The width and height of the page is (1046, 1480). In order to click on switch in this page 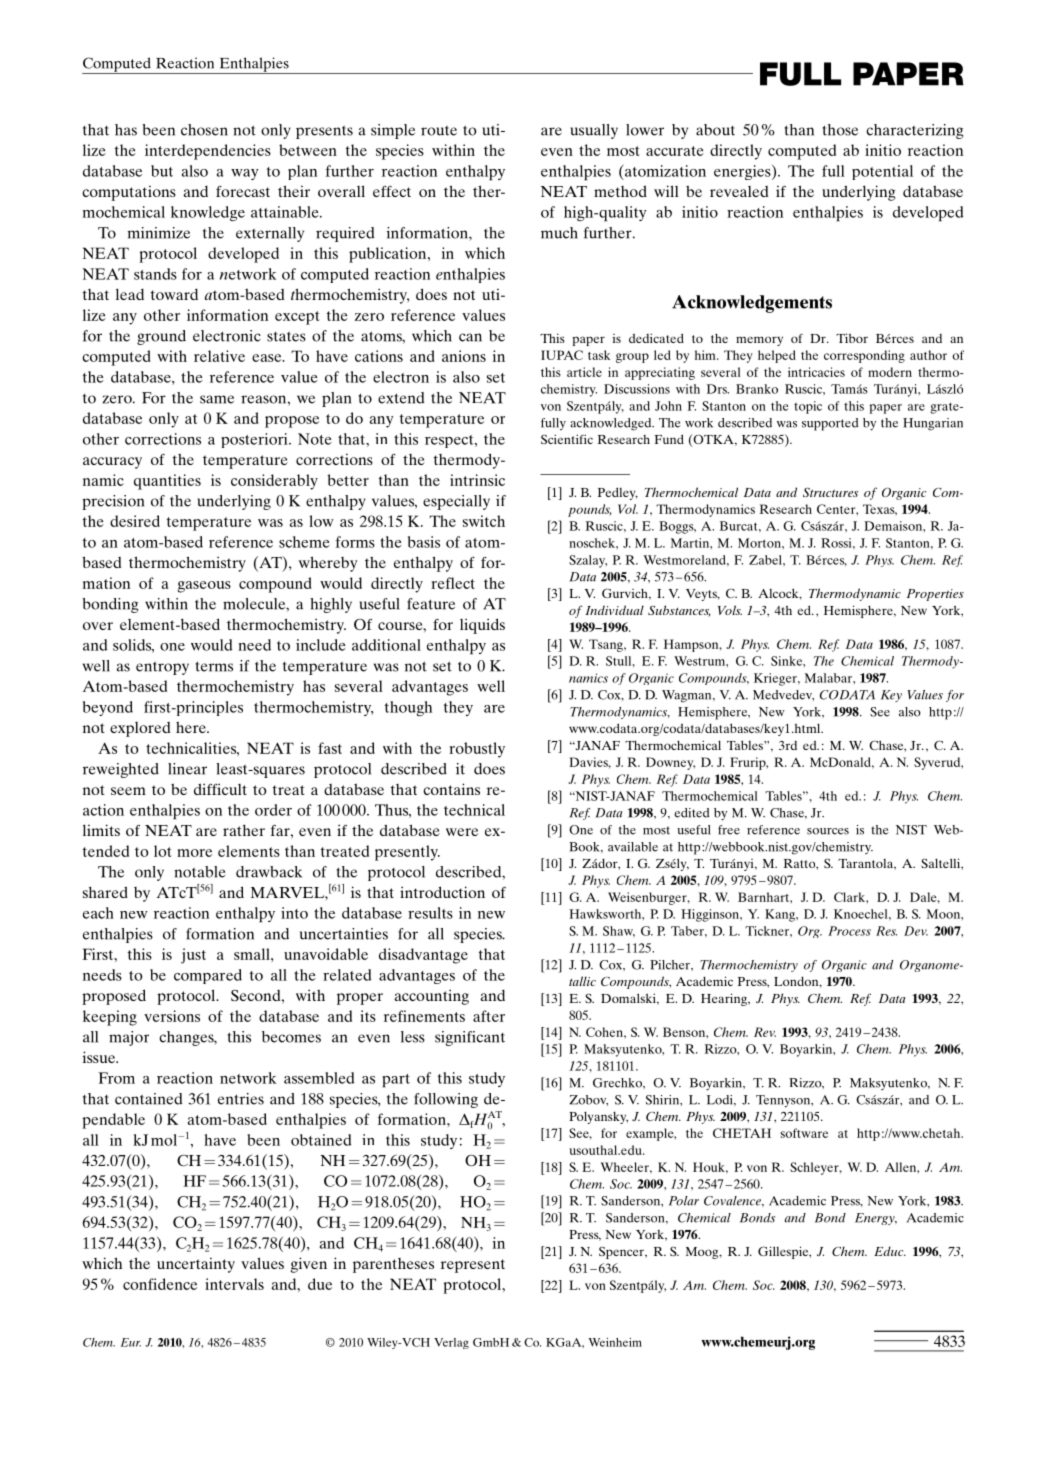, I will do `click(484, 521)`.
